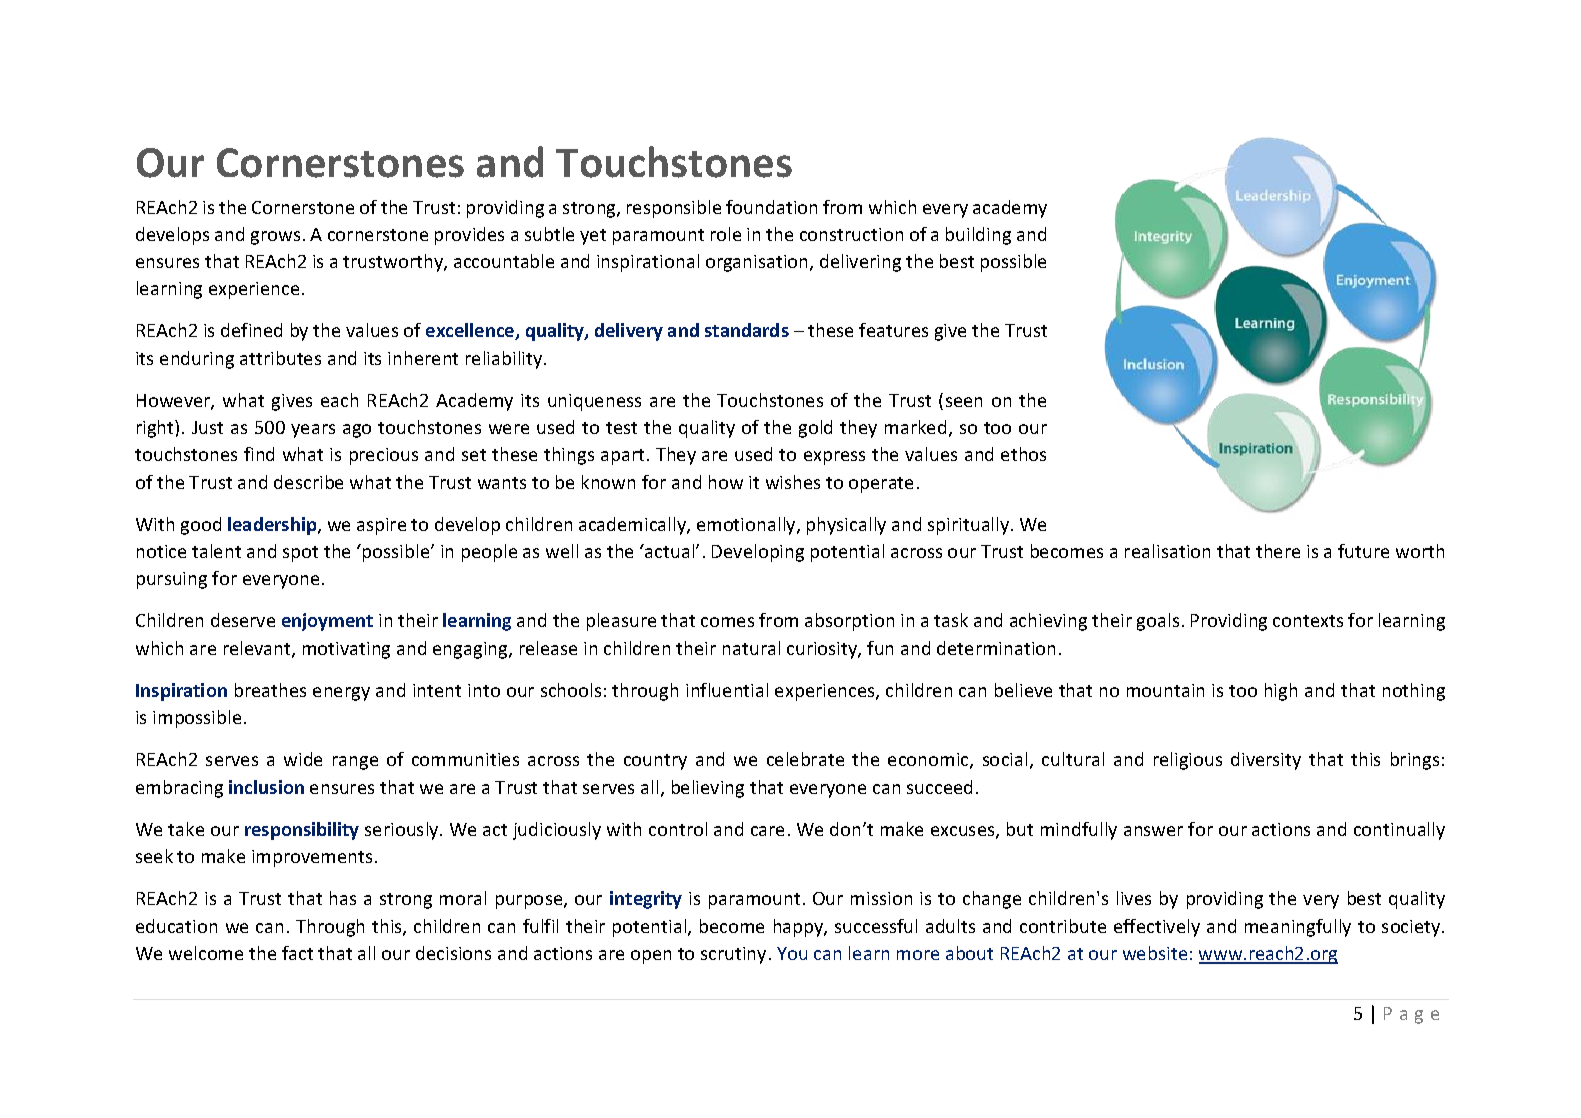 This screenshot has width=1581, height=1118. Describe the element at coordinates (275, 238) in the screenshot. I see `grows` at that location.
